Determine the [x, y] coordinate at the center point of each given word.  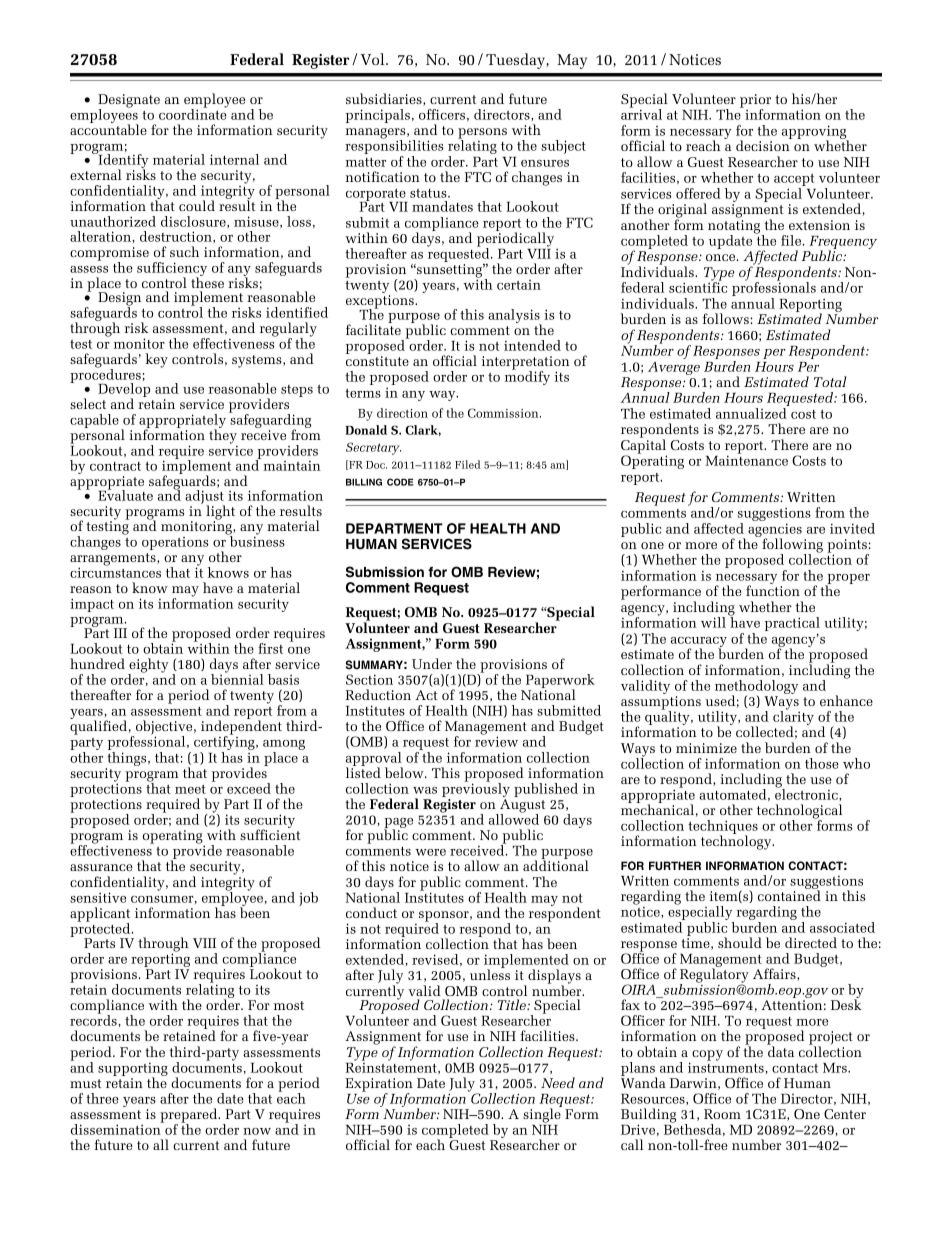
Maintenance [746, 459]
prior [755, 102]
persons [482, 134]
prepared [190, 1116]
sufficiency [172, 270]
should [740, 942]
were [430, 852]
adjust [205, 498]
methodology [756, 688]
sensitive [98, 897]
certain [519, 285]
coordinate [193, 113]
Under [432, 663]
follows [726, 318]
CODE [400, 482]
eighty [148, 666]
